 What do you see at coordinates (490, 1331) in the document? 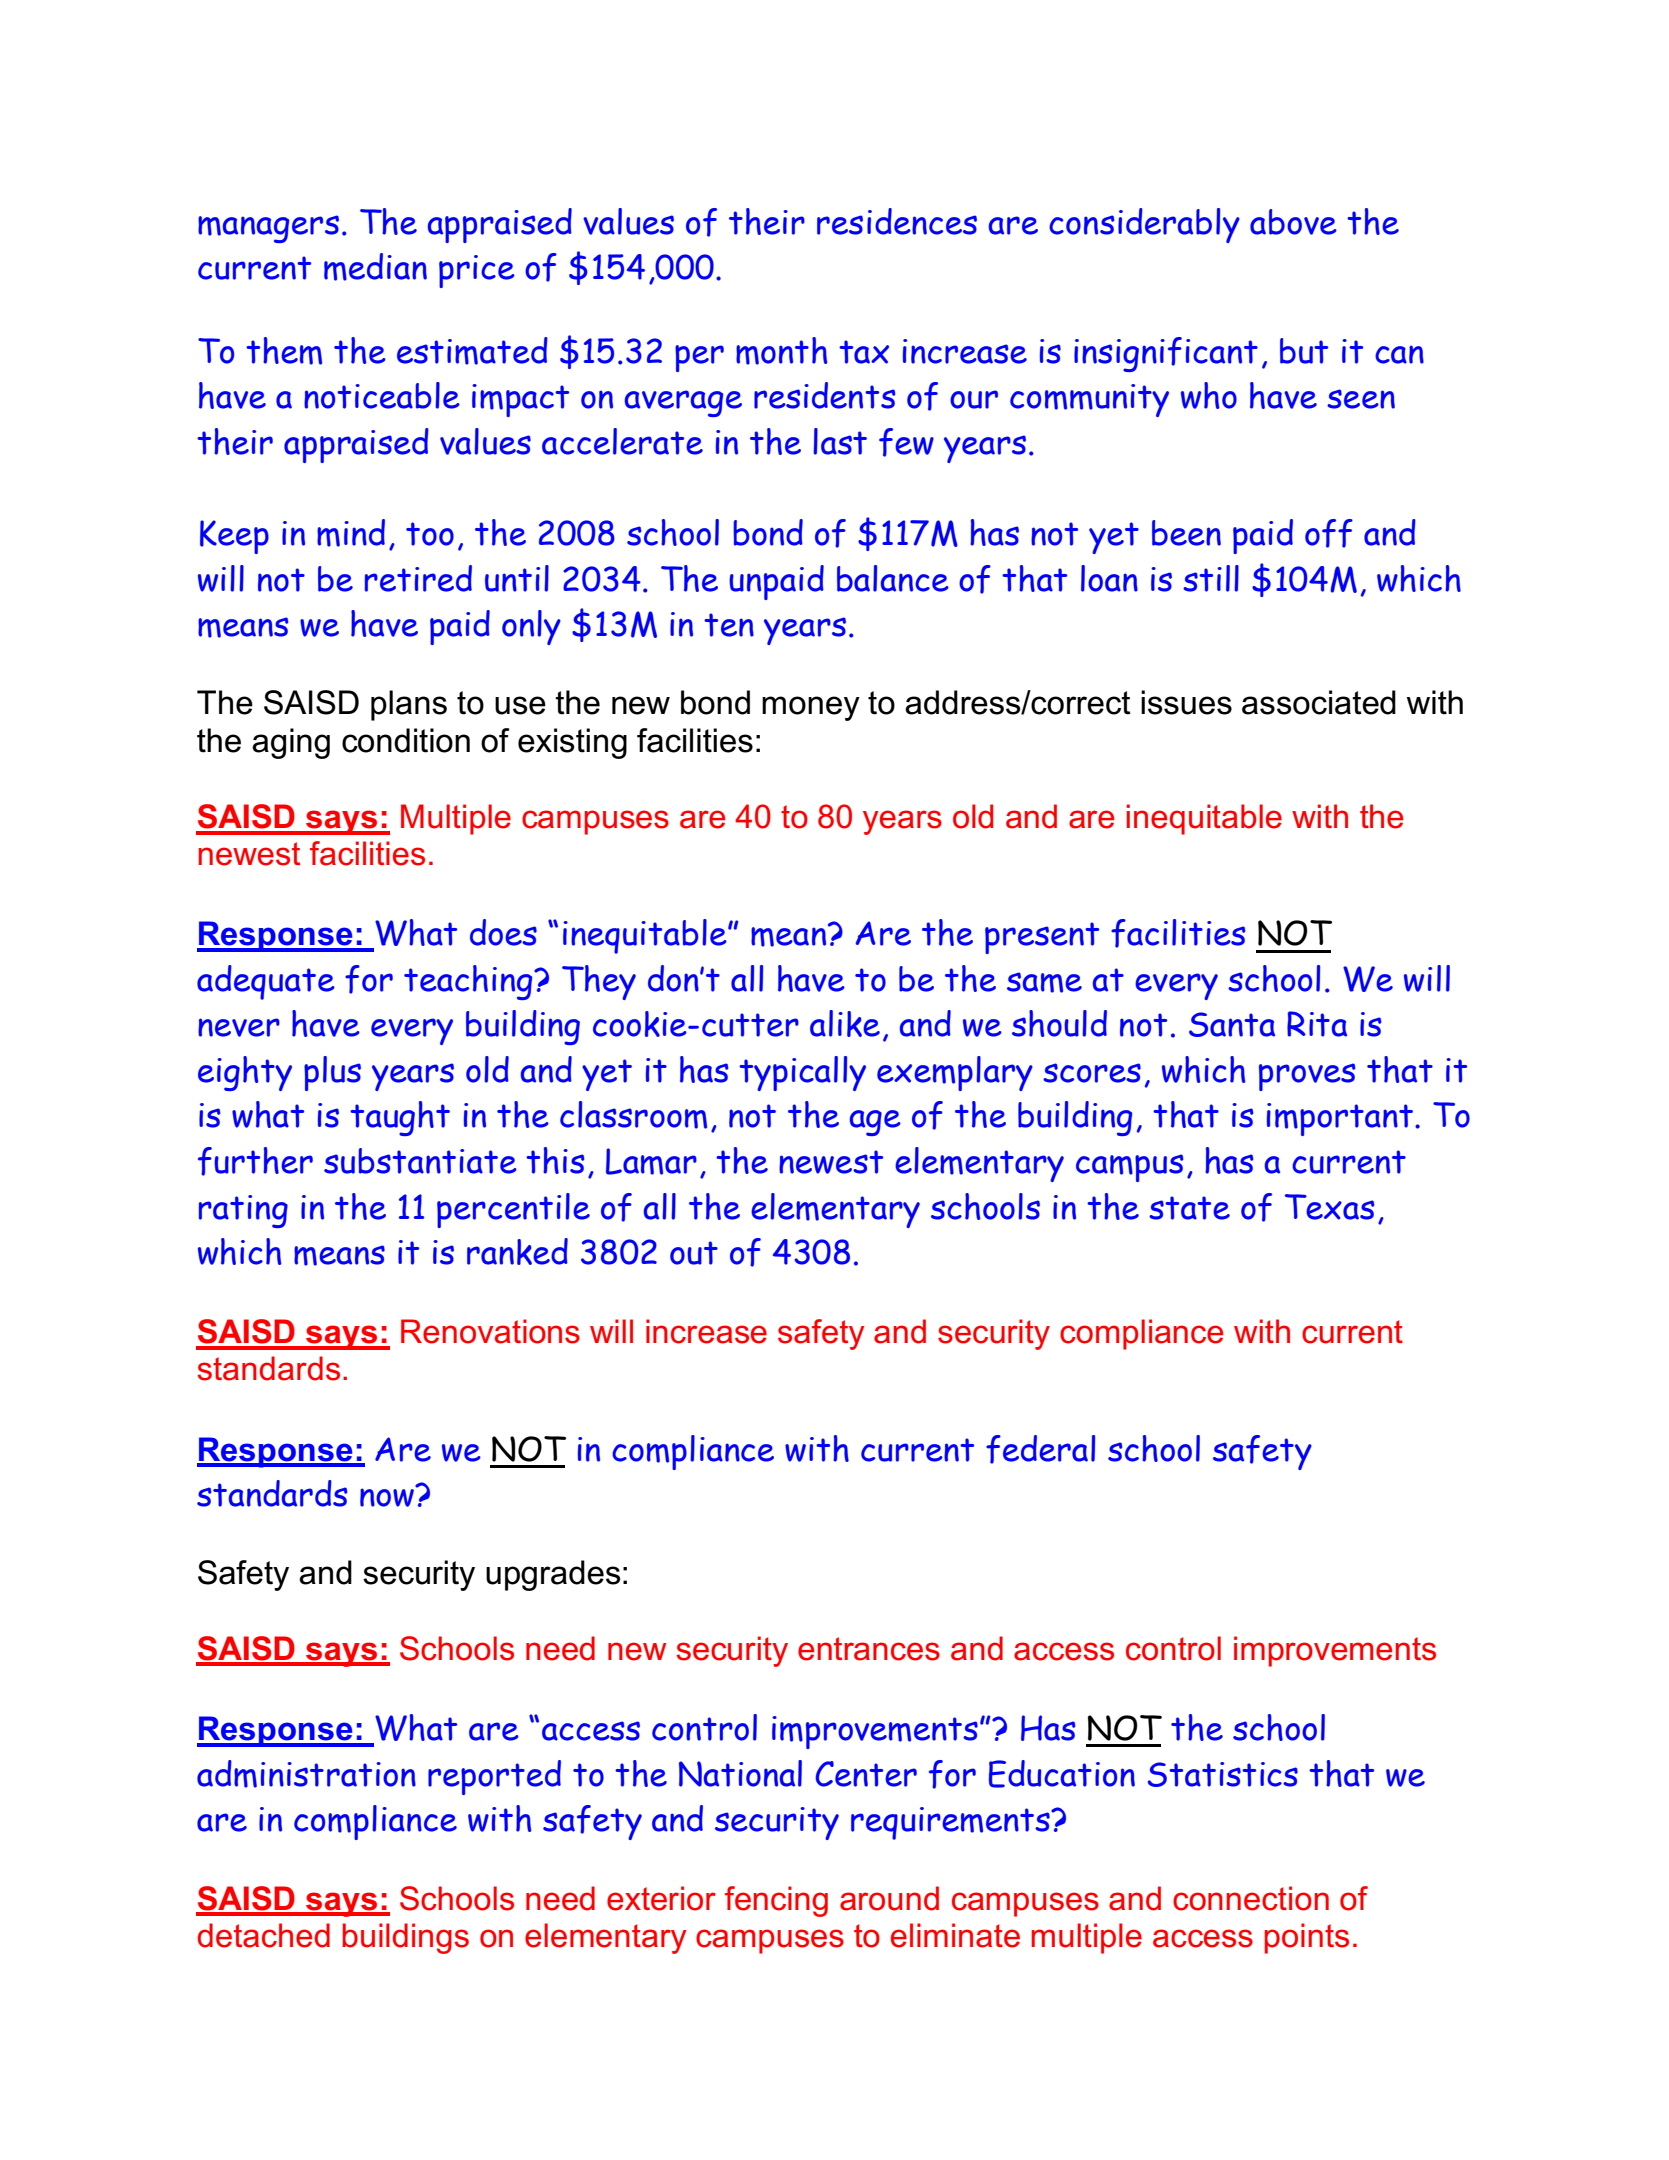
I see `Renovations` at bounding box center [490, 1331].
